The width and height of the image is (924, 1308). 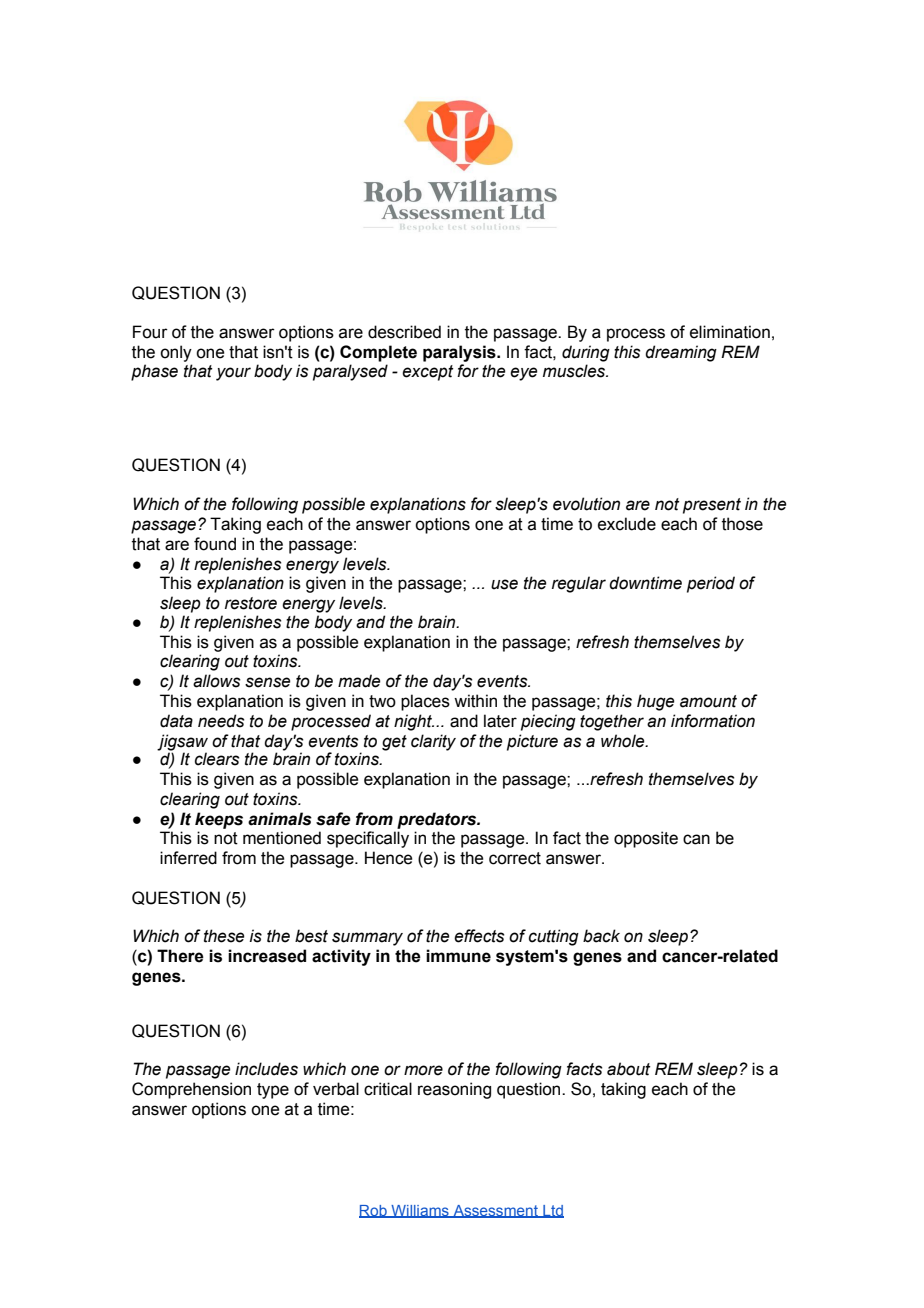 I want to click on paralysis, so click(x=460, y=353).
